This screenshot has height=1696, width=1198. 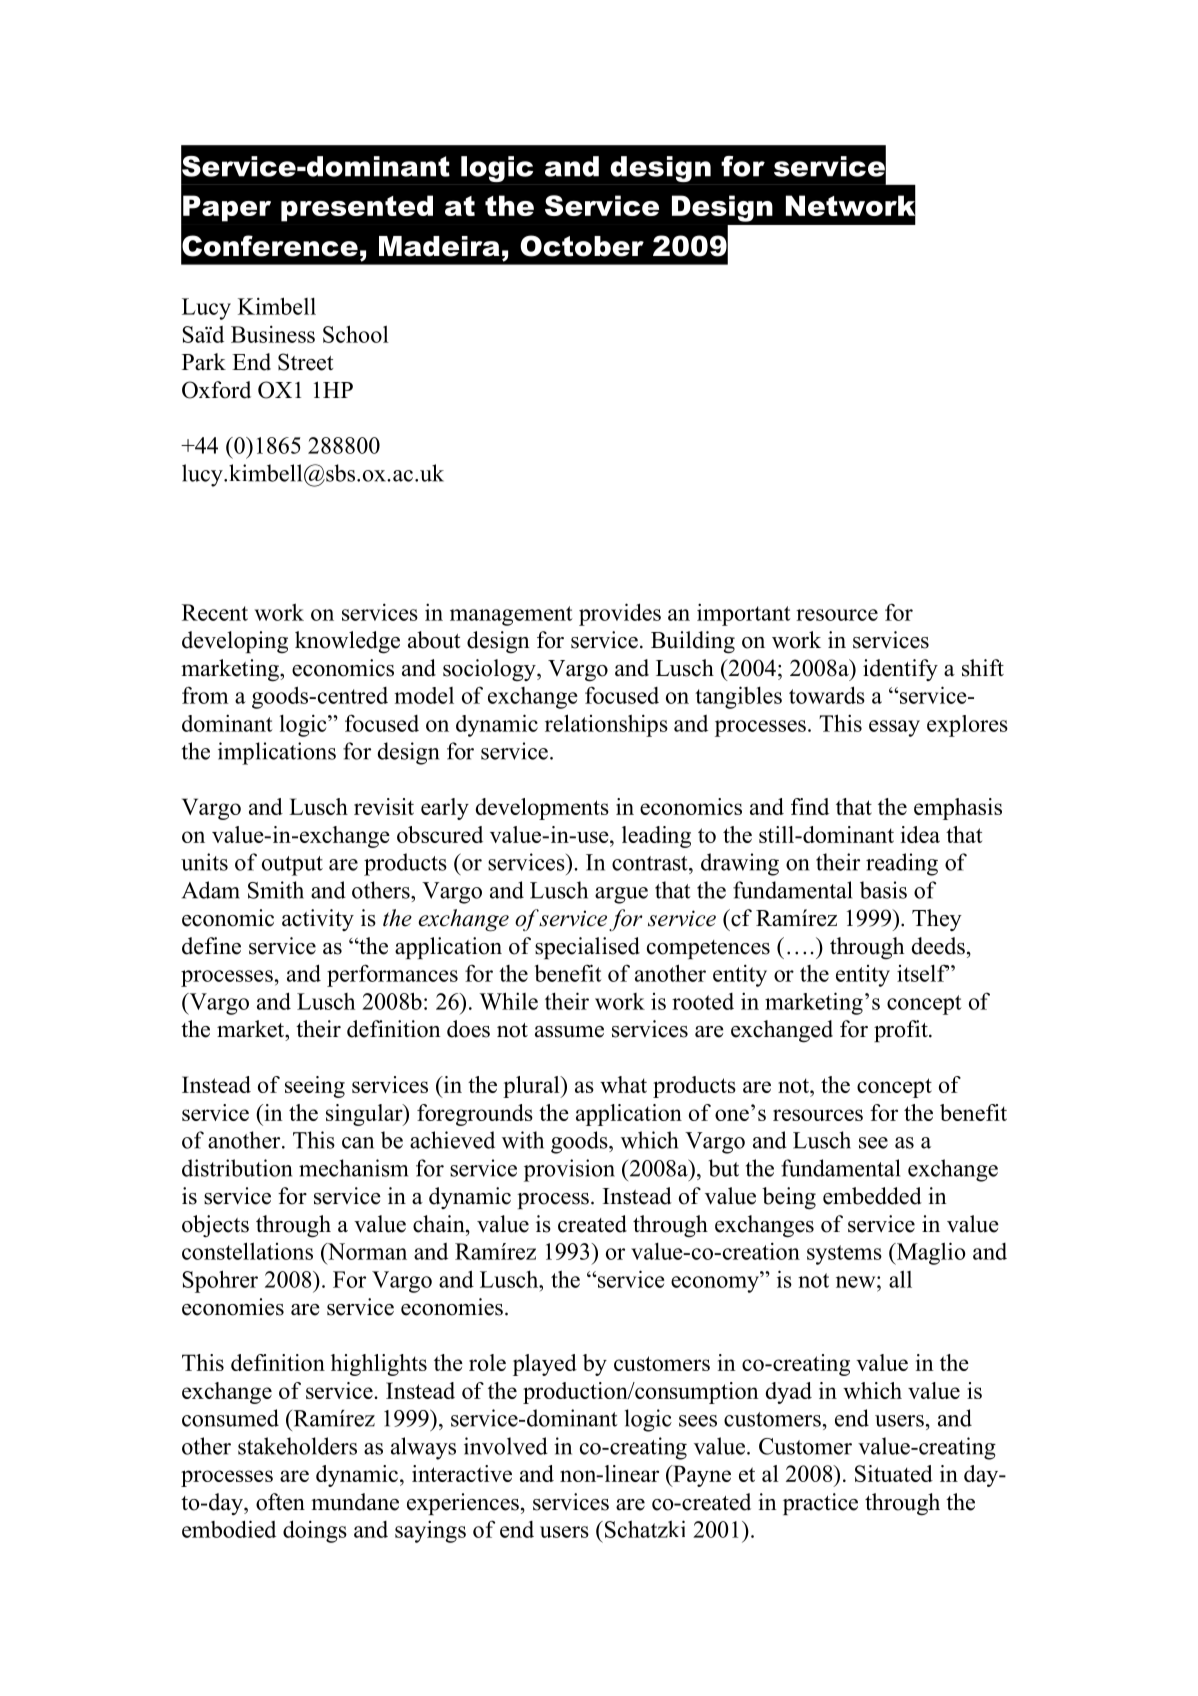 I want to click on constellations, so click(x=247, y=1251).
